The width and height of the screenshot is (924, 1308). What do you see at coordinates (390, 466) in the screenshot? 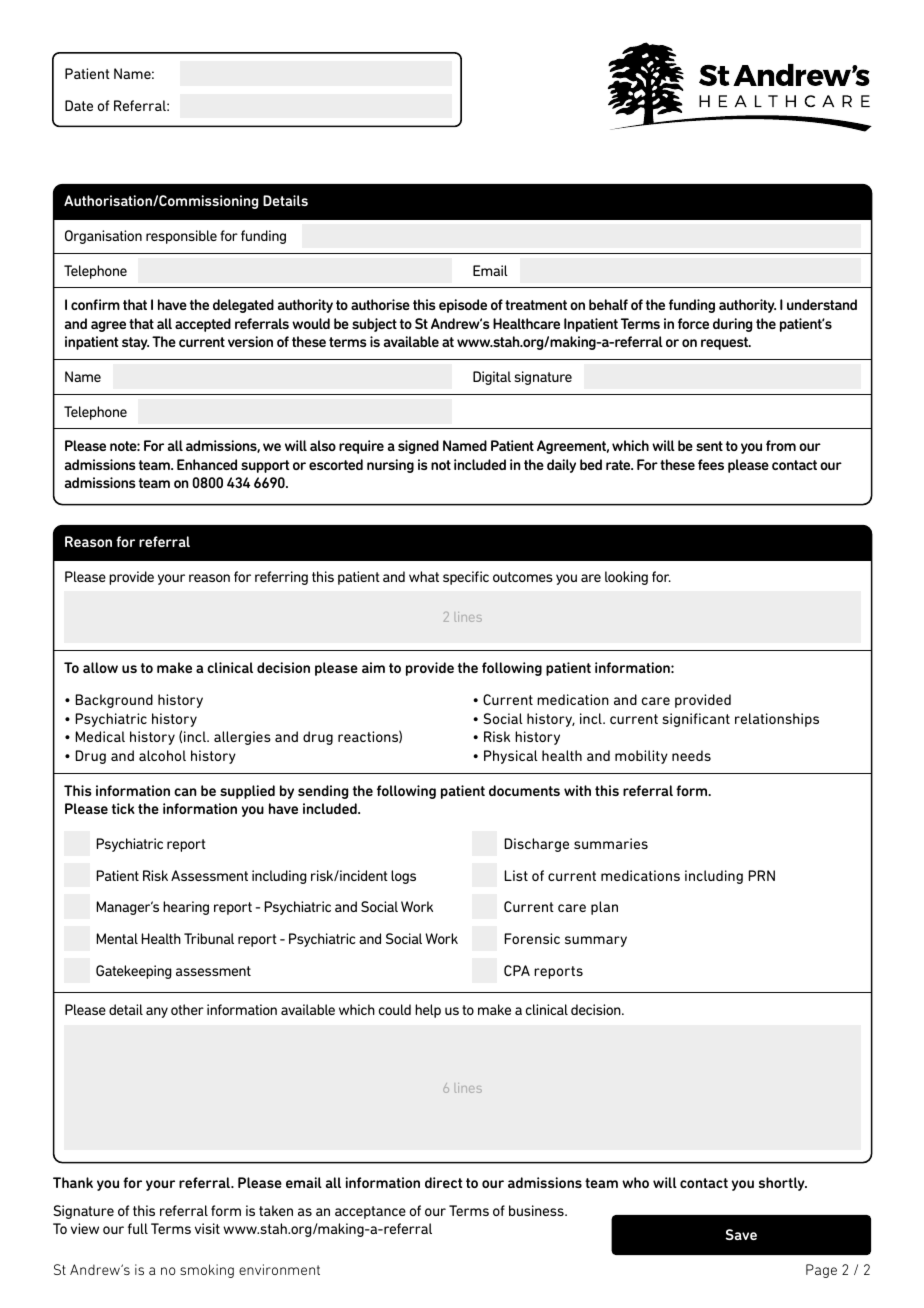
I see `nursing` at bounding box center [390, 466].
